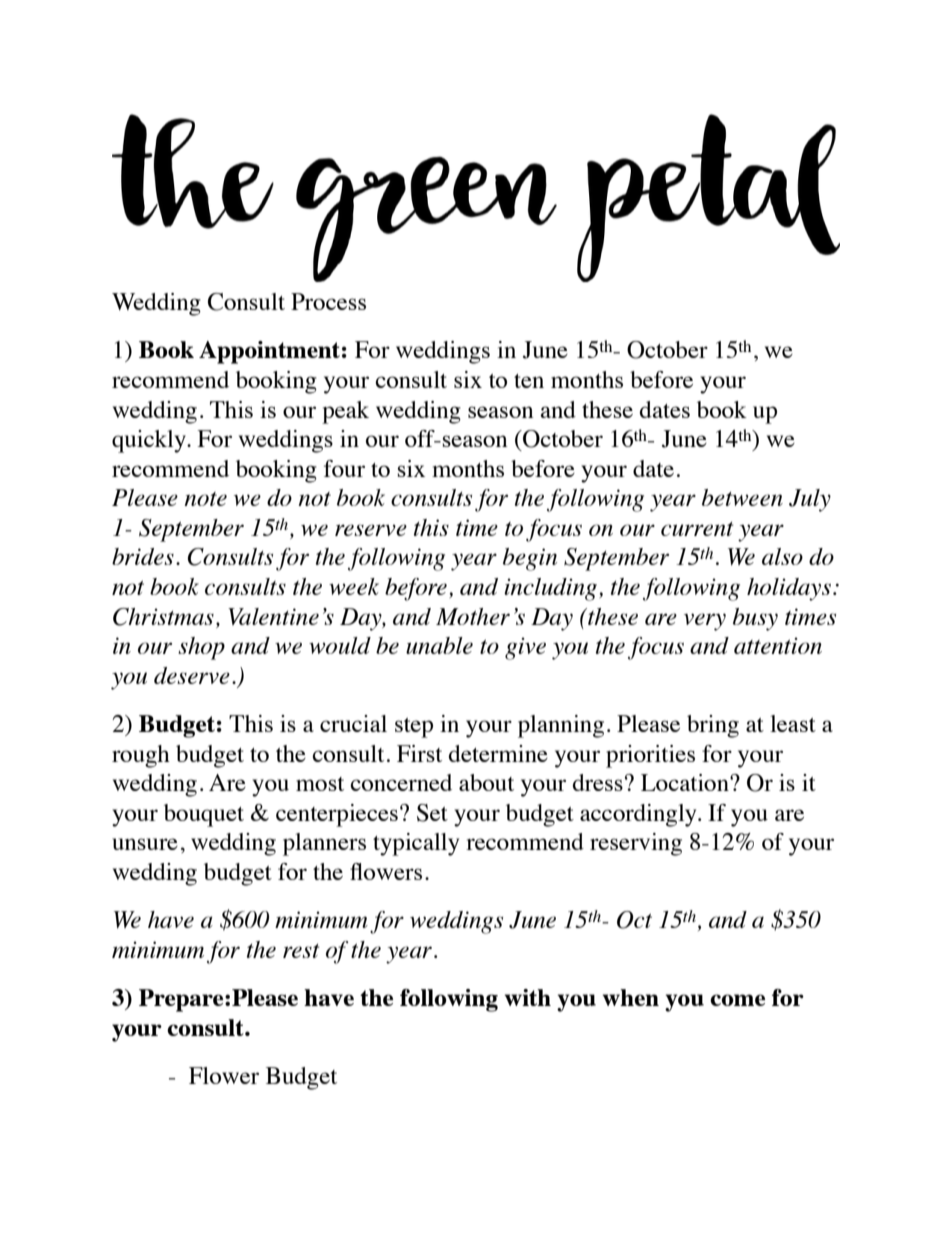 This screenshot has height=1233, width=952. What do you see at coordinates (301, 951) in the screenshot?
I see `rest` at bounding box center [301, 951].
